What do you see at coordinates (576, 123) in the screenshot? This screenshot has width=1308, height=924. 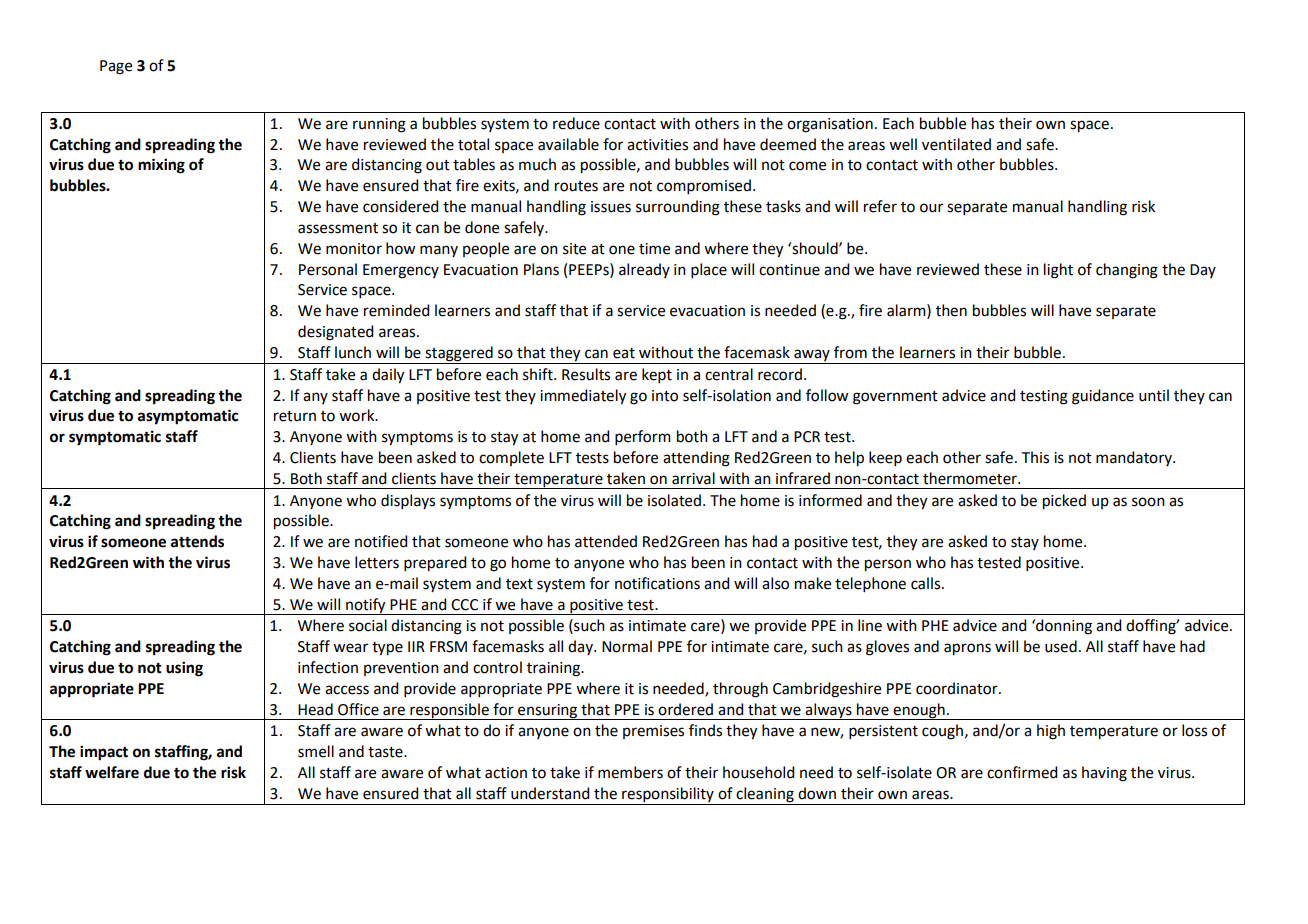 I see `reduce` at bounding box center [576, 123].
